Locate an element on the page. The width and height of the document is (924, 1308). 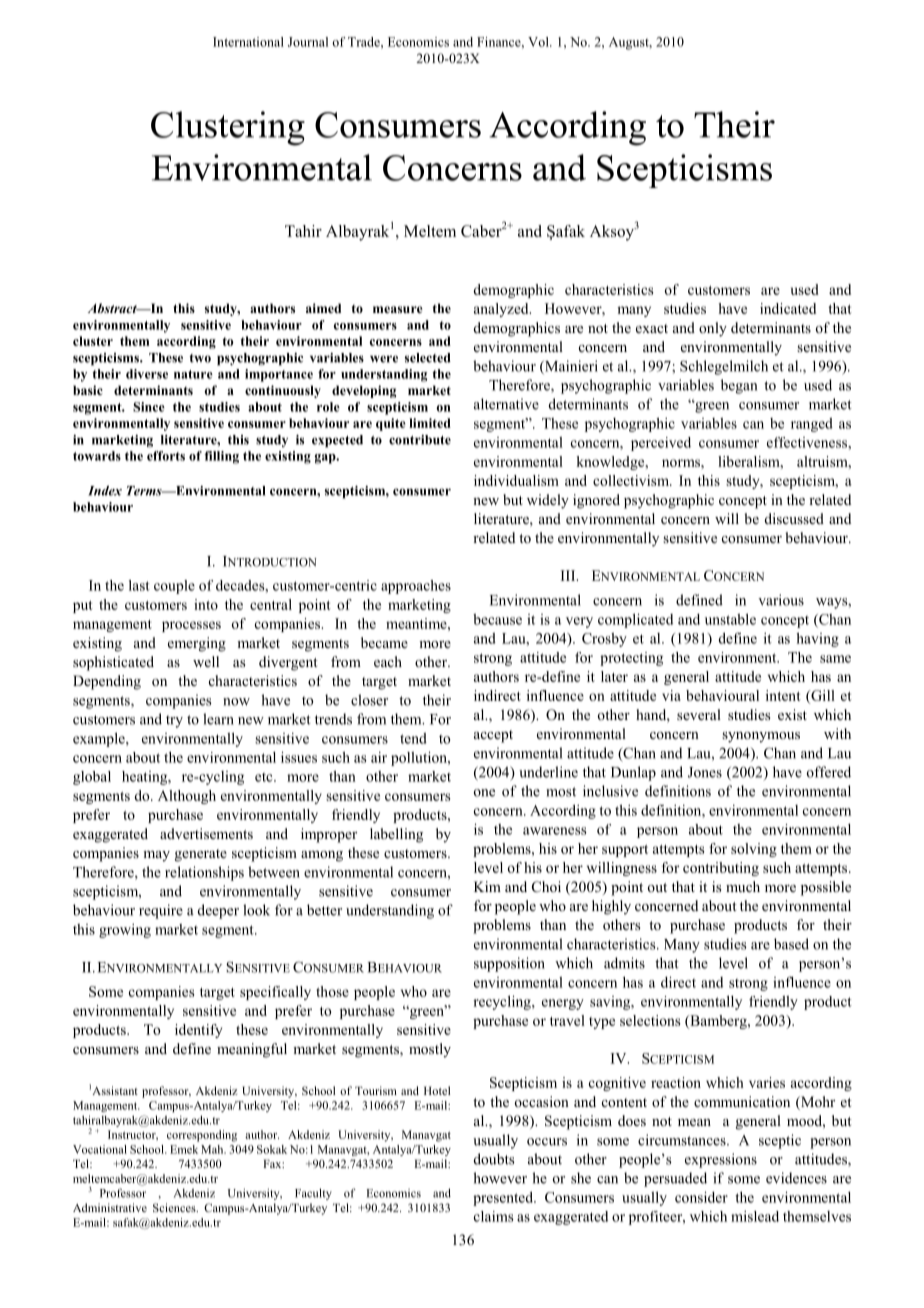
indicated is located at coordinates (788, 308).
